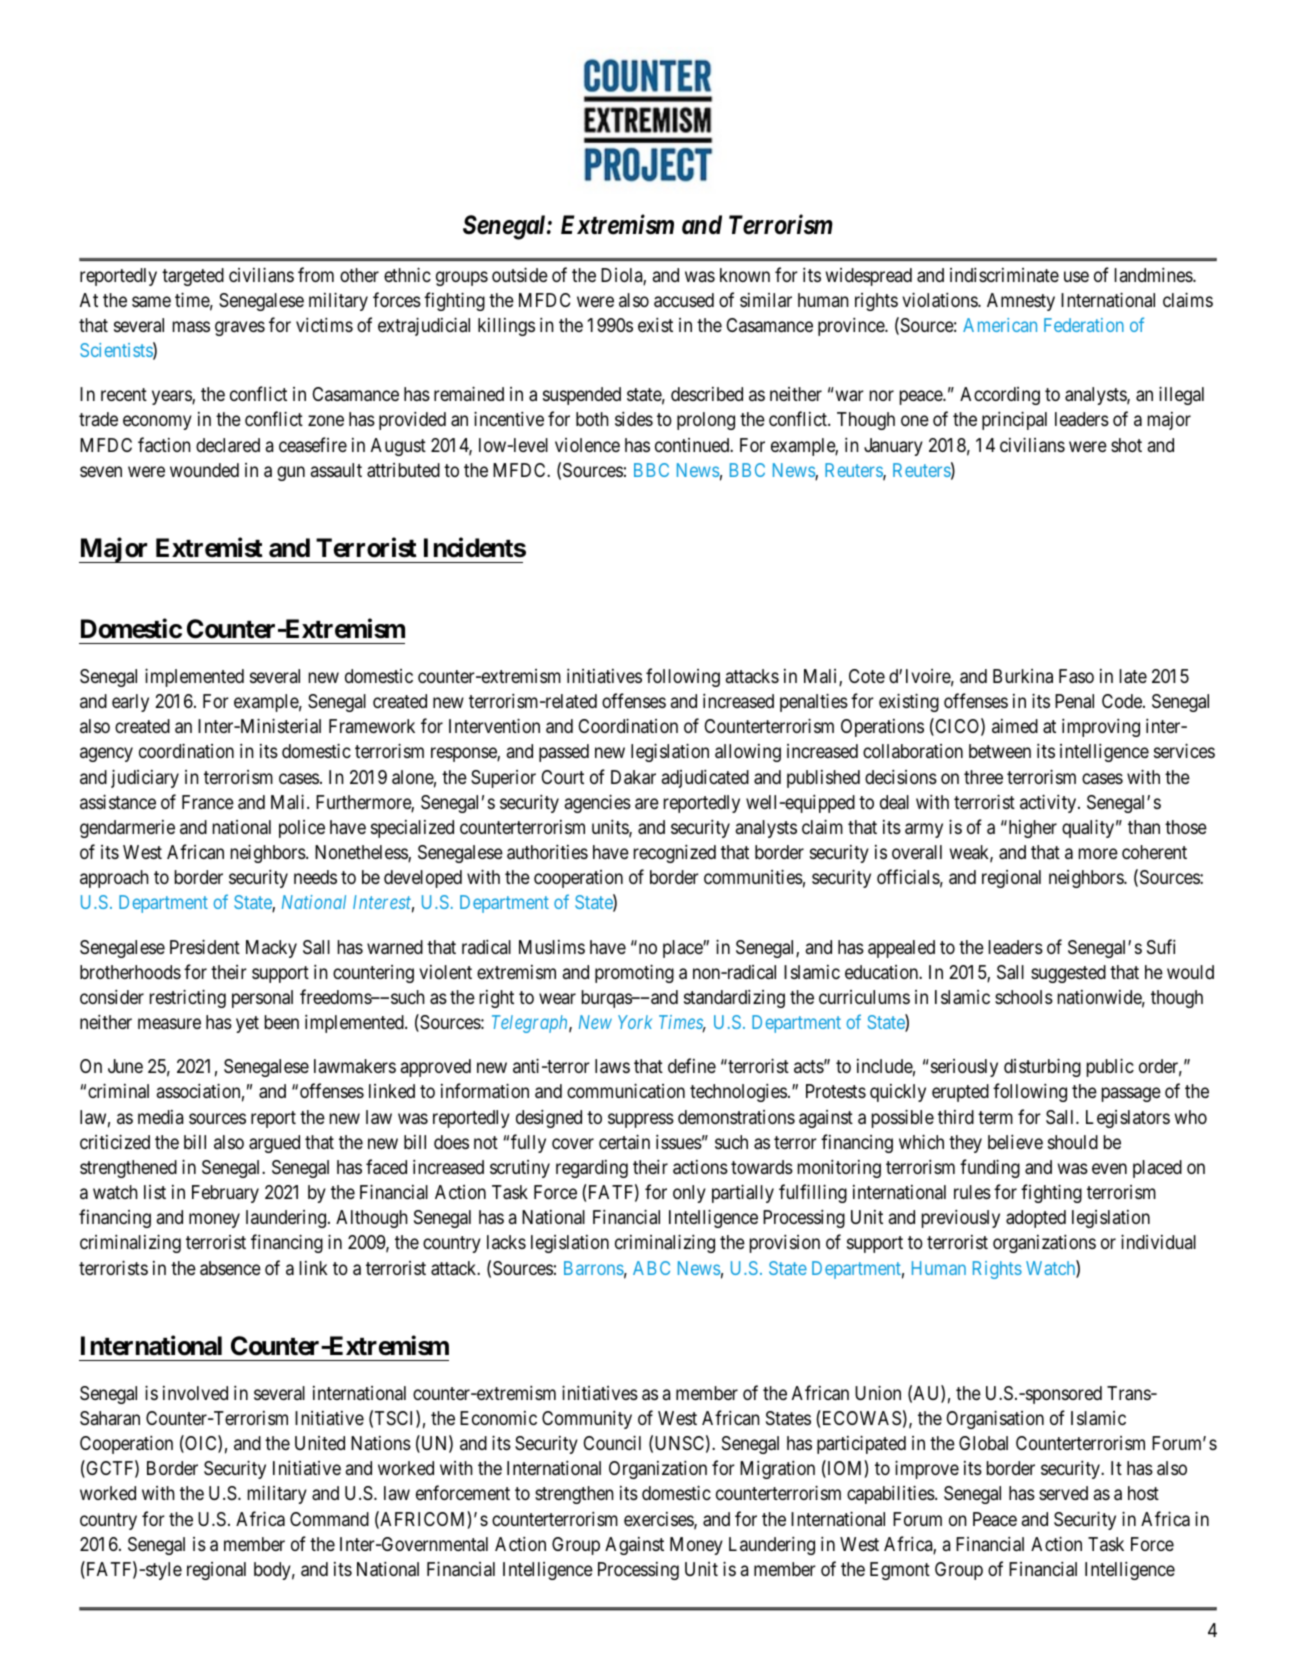  Describe the element at coordinates (612, 1442) in the screenshot. I see `Council` at that location.
